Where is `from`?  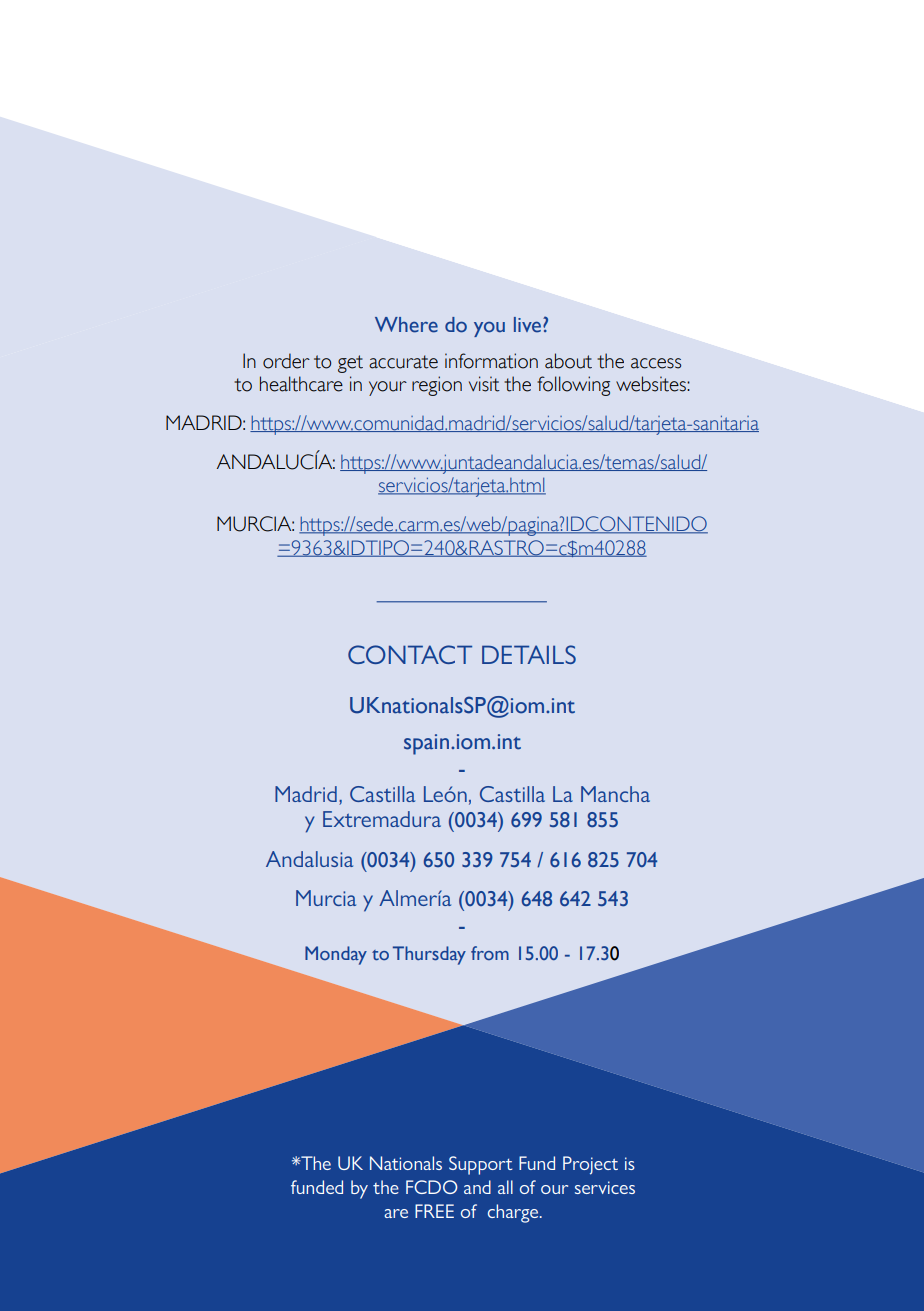 from is located at coordinates (490, 953).
